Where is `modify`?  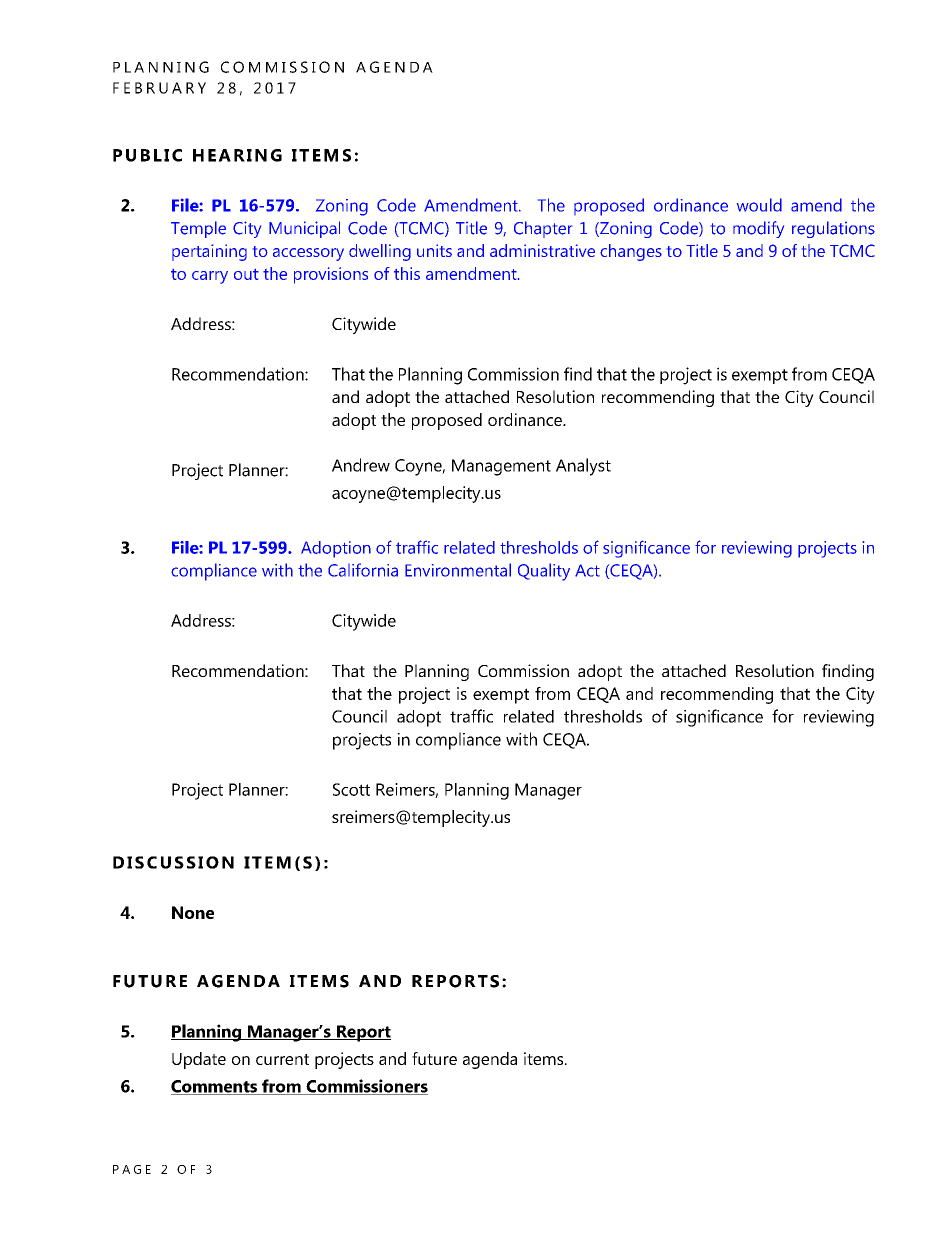 modify is located at coordinates (758, 229).
